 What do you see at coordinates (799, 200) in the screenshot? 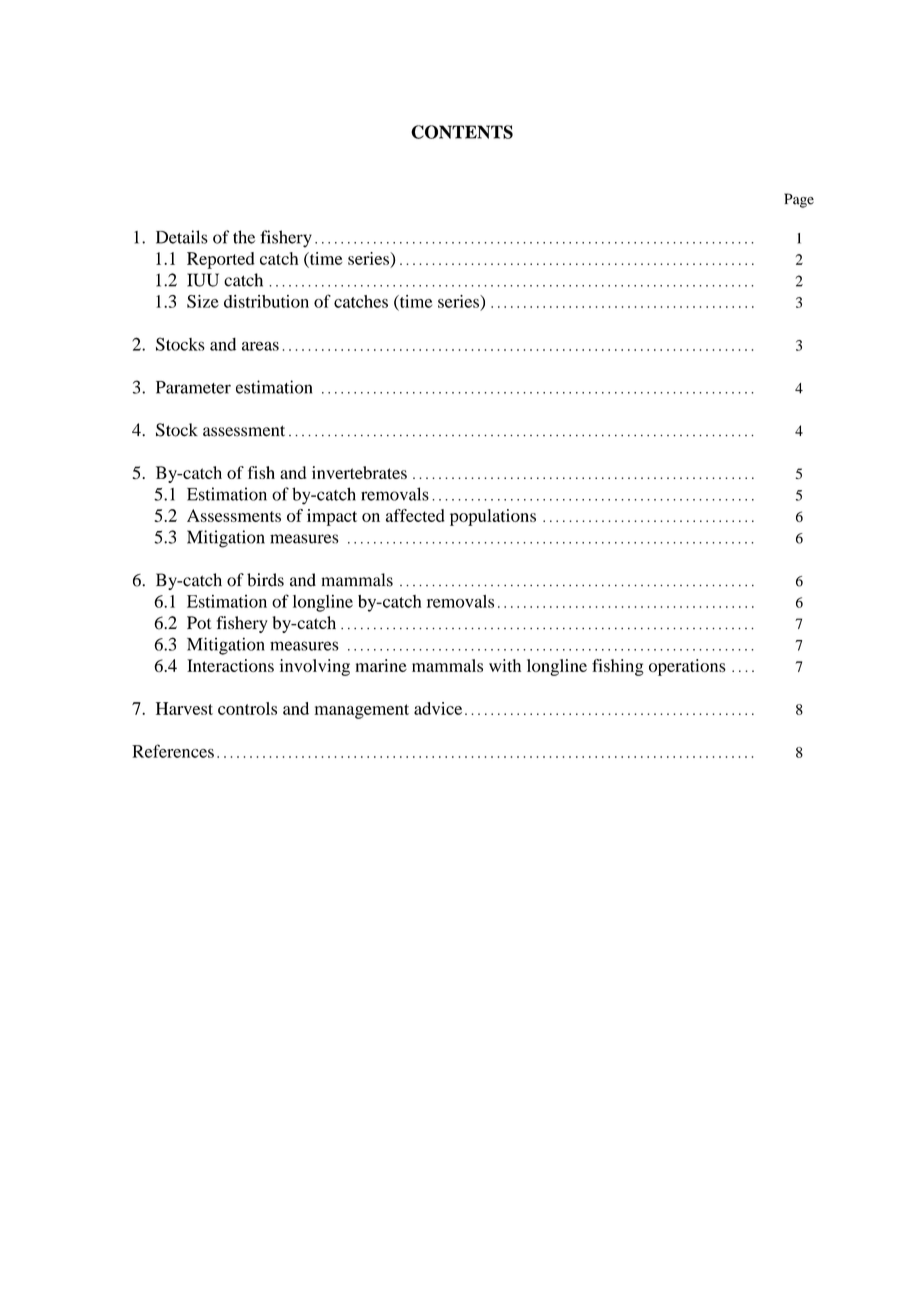
I see `Page` at bounding box center [799, 200].
